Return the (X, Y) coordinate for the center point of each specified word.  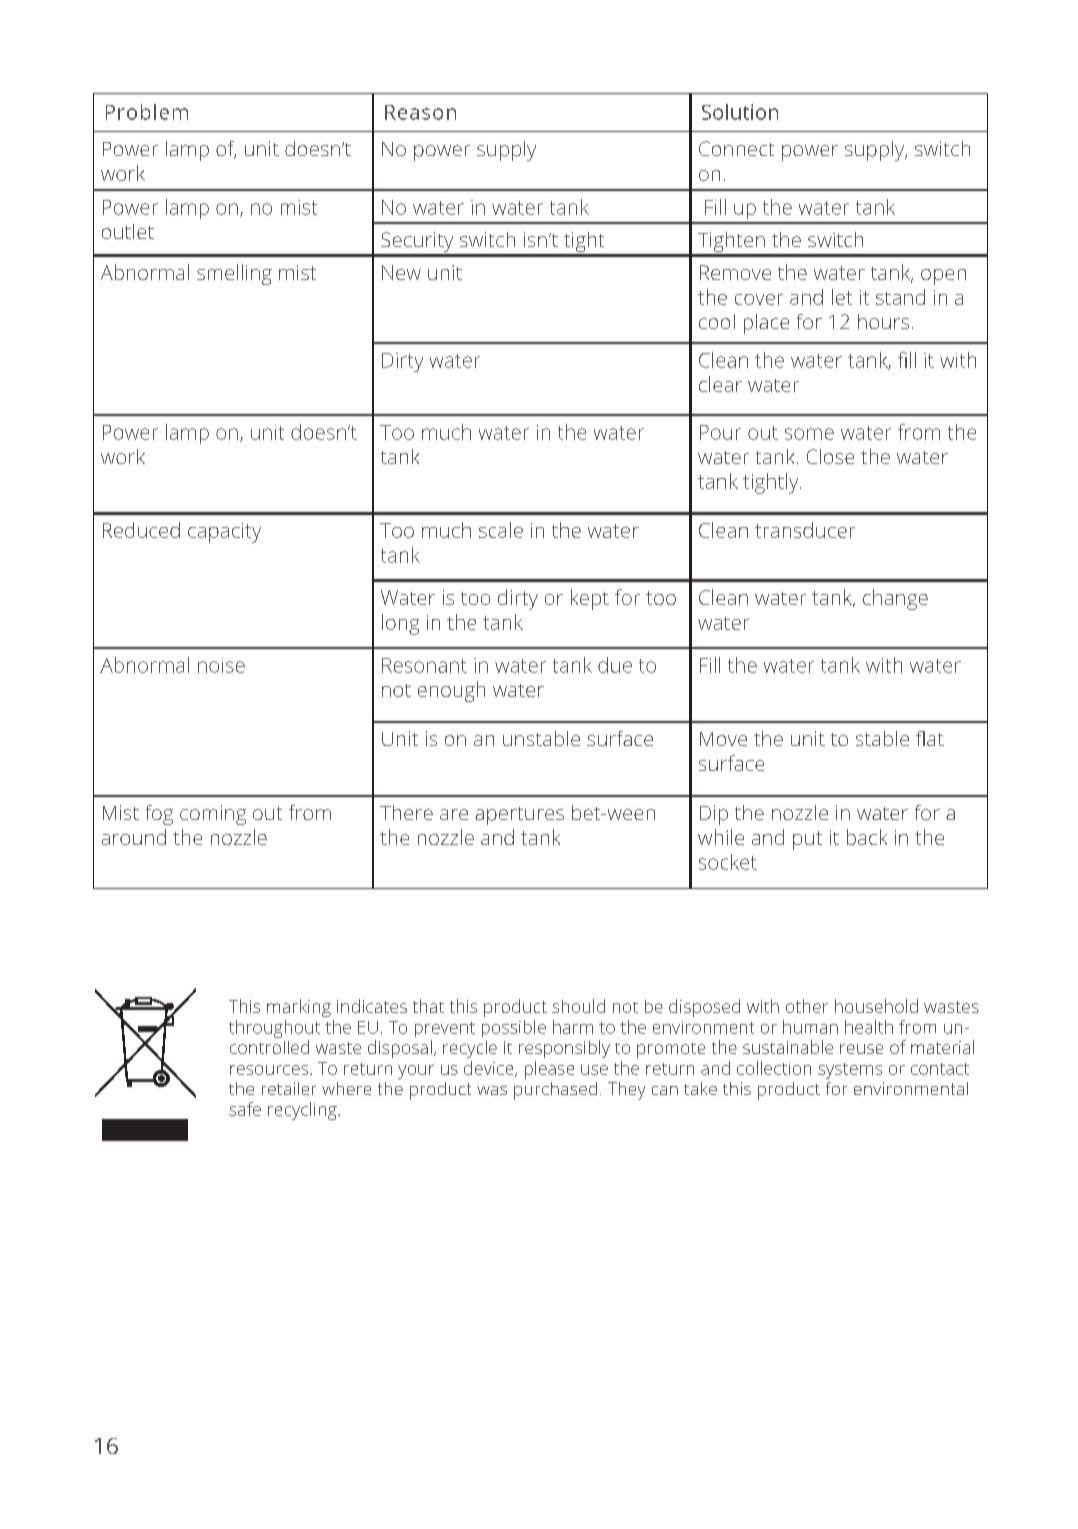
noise (221, 665)
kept (590, 599)
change (895, 599)
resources (270, 1070)
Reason (420, 112)
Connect (736, 148)
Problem (147, 112)
